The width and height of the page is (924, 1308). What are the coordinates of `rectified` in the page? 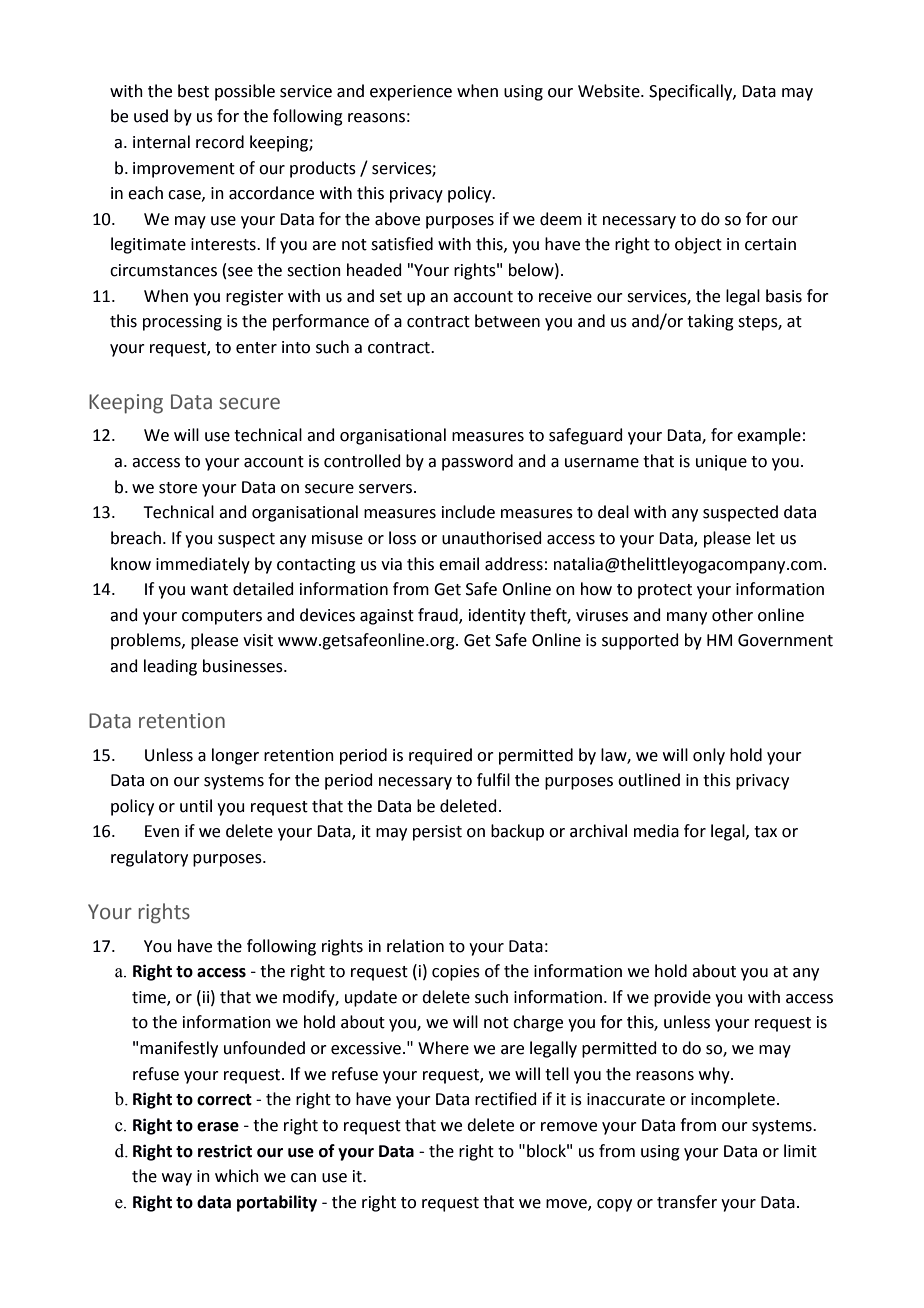 It's located at (506, 1099).
